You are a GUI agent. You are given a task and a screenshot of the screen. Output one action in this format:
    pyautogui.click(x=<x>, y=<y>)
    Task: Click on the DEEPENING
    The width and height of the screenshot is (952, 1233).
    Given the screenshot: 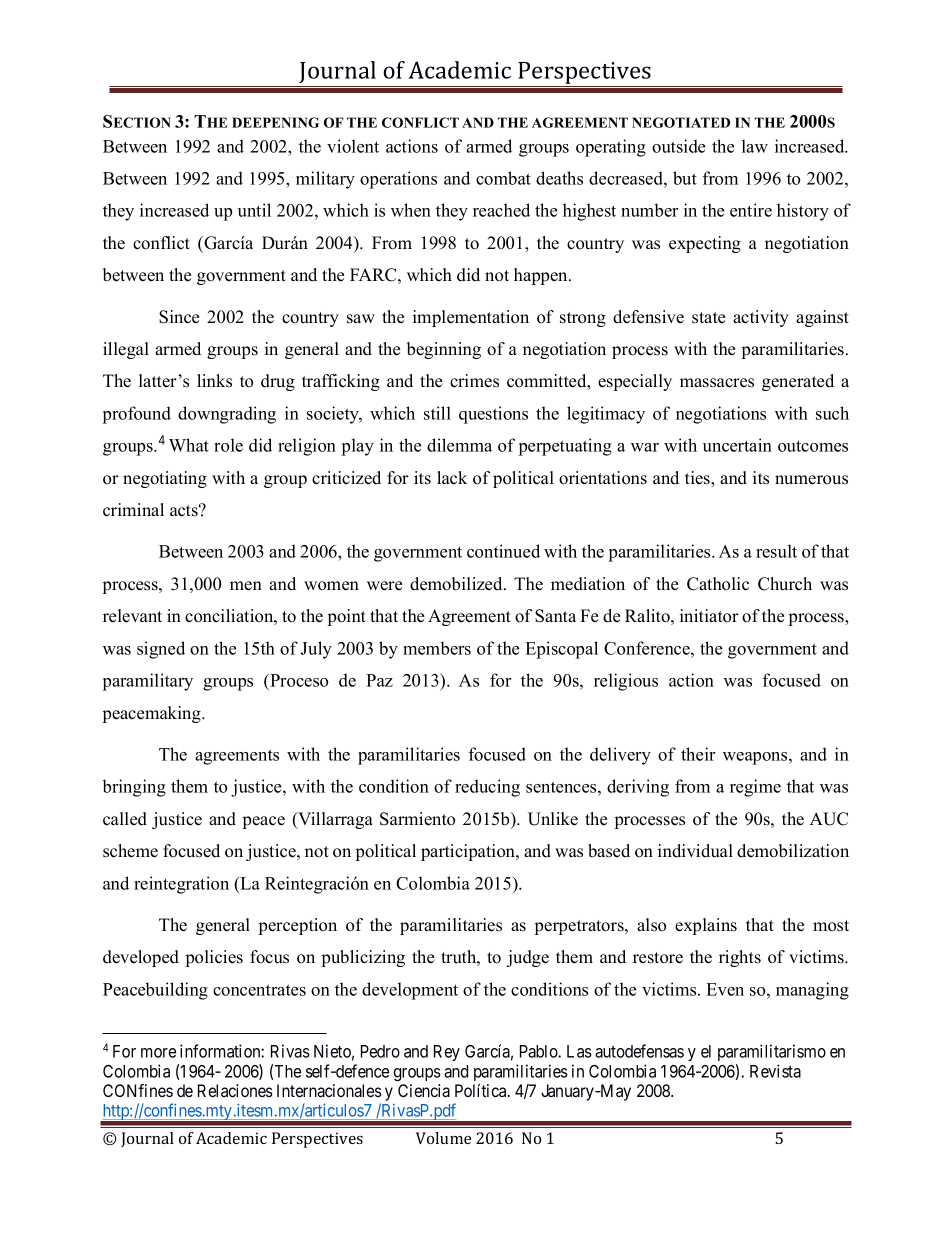 What is the action you would take?
    pyautogui.click(x=275, y=122)
